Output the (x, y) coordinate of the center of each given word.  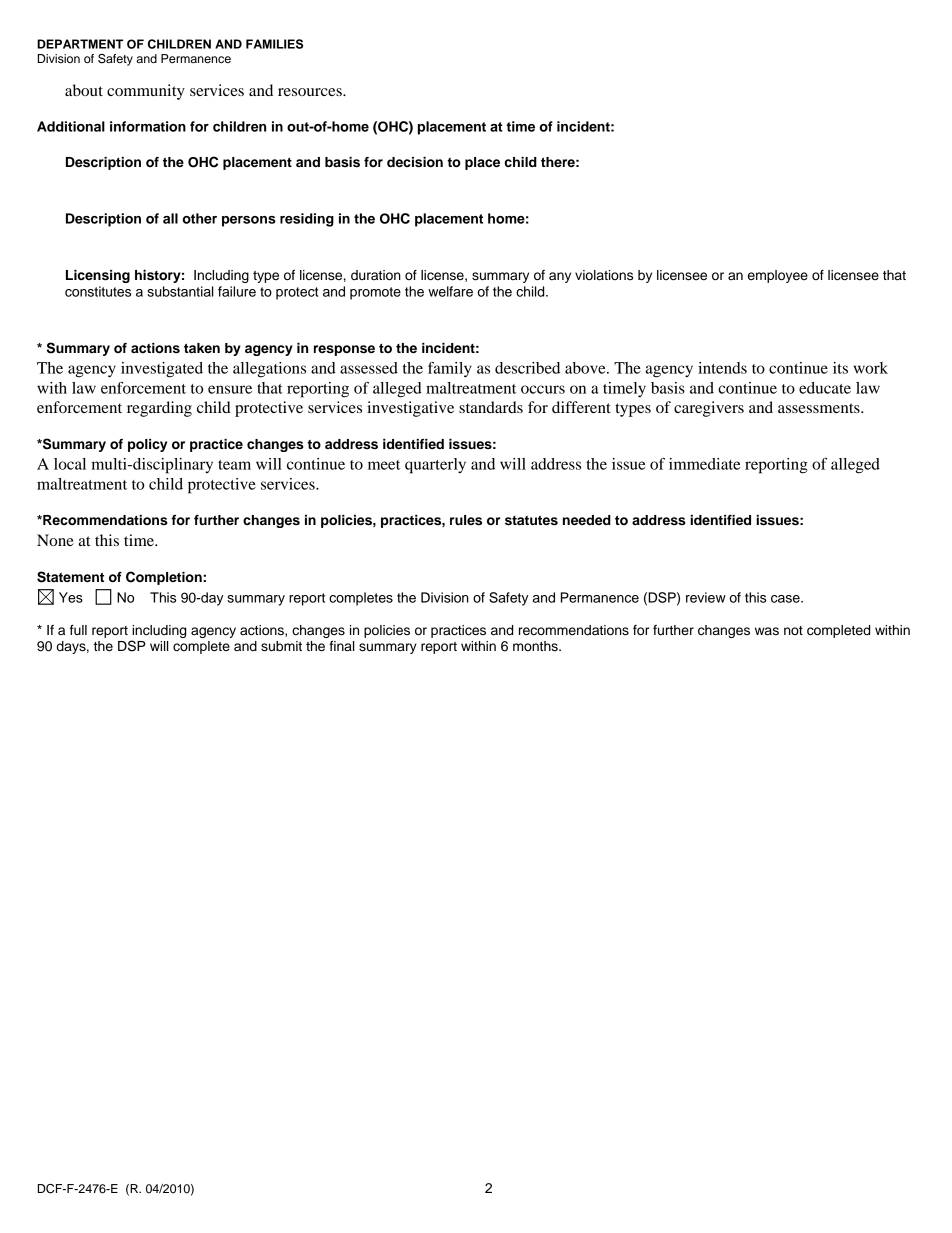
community (146, 92)
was (767, 631)
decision (415, 162)
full (78, 630)
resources (311, 92)
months (536, 646)
